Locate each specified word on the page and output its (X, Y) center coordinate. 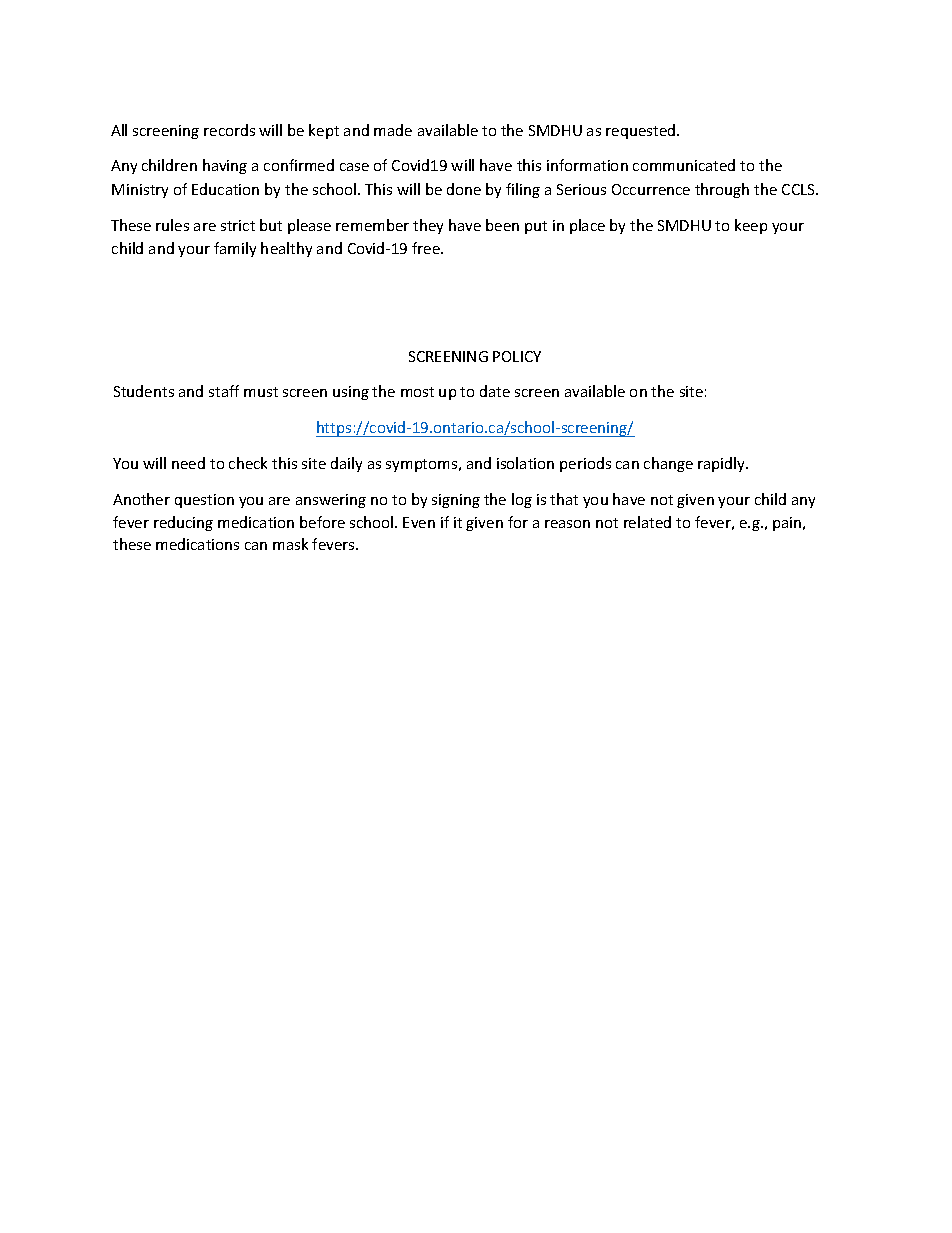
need (188, 463)
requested (642, 131)
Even (419, 522)
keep (751, 226)
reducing (183, 523)
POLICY (517, 356)
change (668, 464)
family (235, 249)
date (495, 391)
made (393, 130)
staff (224, 391)
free (427, 248)
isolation (525, 463)
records (229, 130)
